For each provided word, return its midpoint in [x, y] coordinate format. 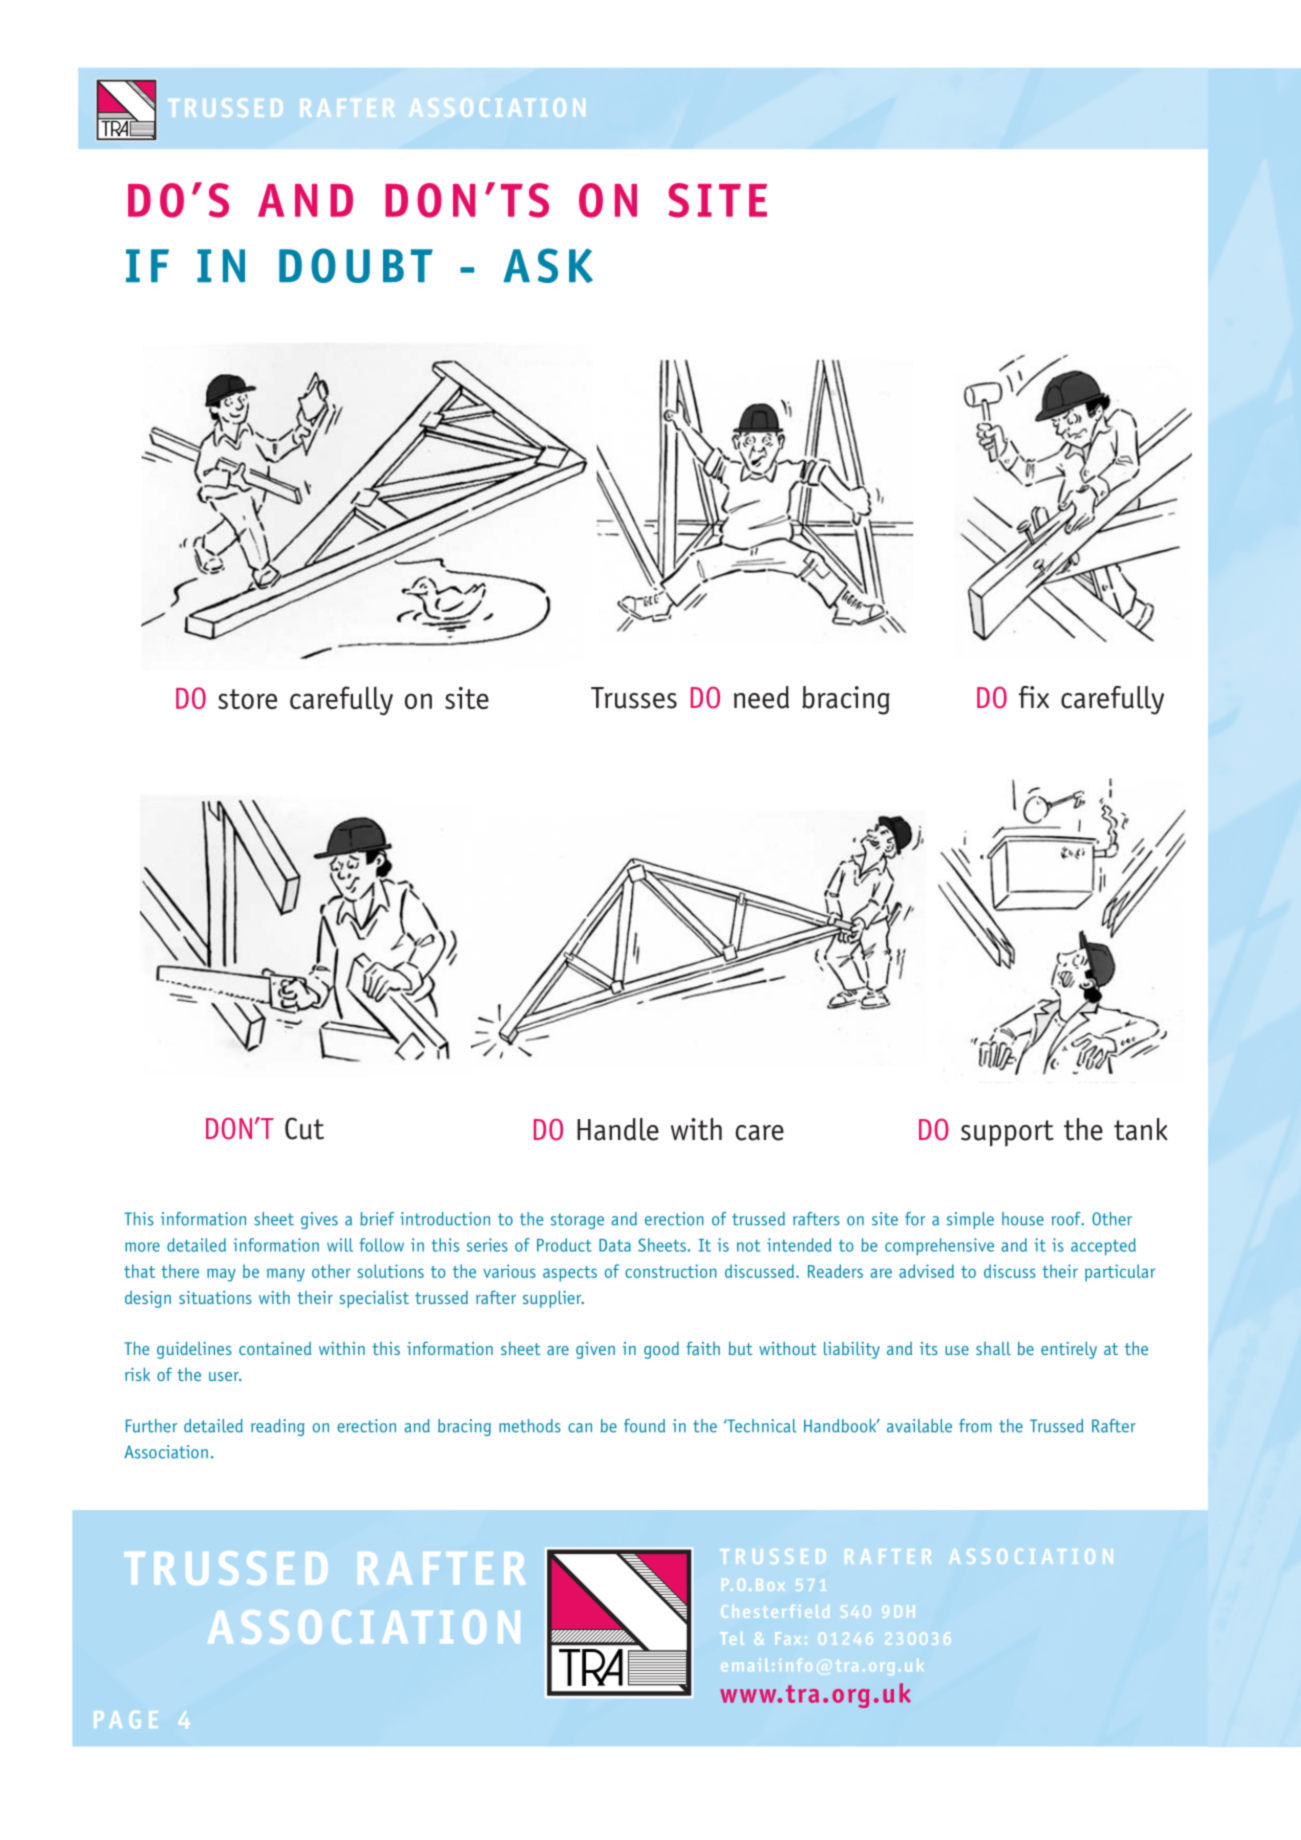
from [975, 1426]
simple [970, 1220]
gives [319, 1220]
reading [277, 1427]
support [1007, 1133]
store [247, 699]
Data [615, 1245]
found [644, 1426]
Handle [618, 1129]
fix [1033, 697]
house [1023, 1219]
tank [1141, 1129]
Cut [304, 1128]
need [761, 697]
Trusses [634, 698]
